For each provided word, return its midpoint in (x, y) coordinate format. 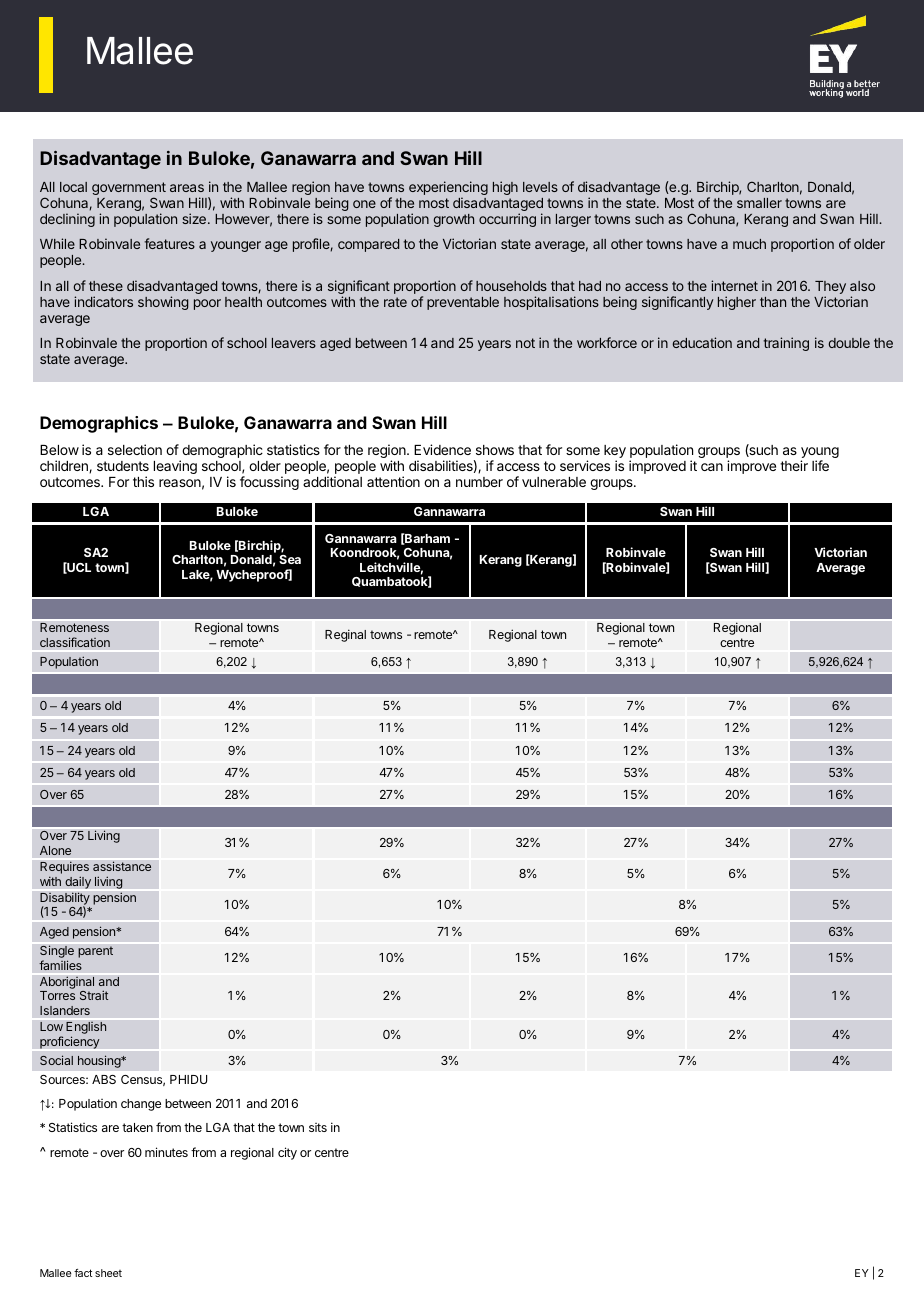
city (287, 1153)
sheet (108, 1273)
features (170, 243)
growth (454, 220)
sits (318, 1127)
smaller (759, 203)
